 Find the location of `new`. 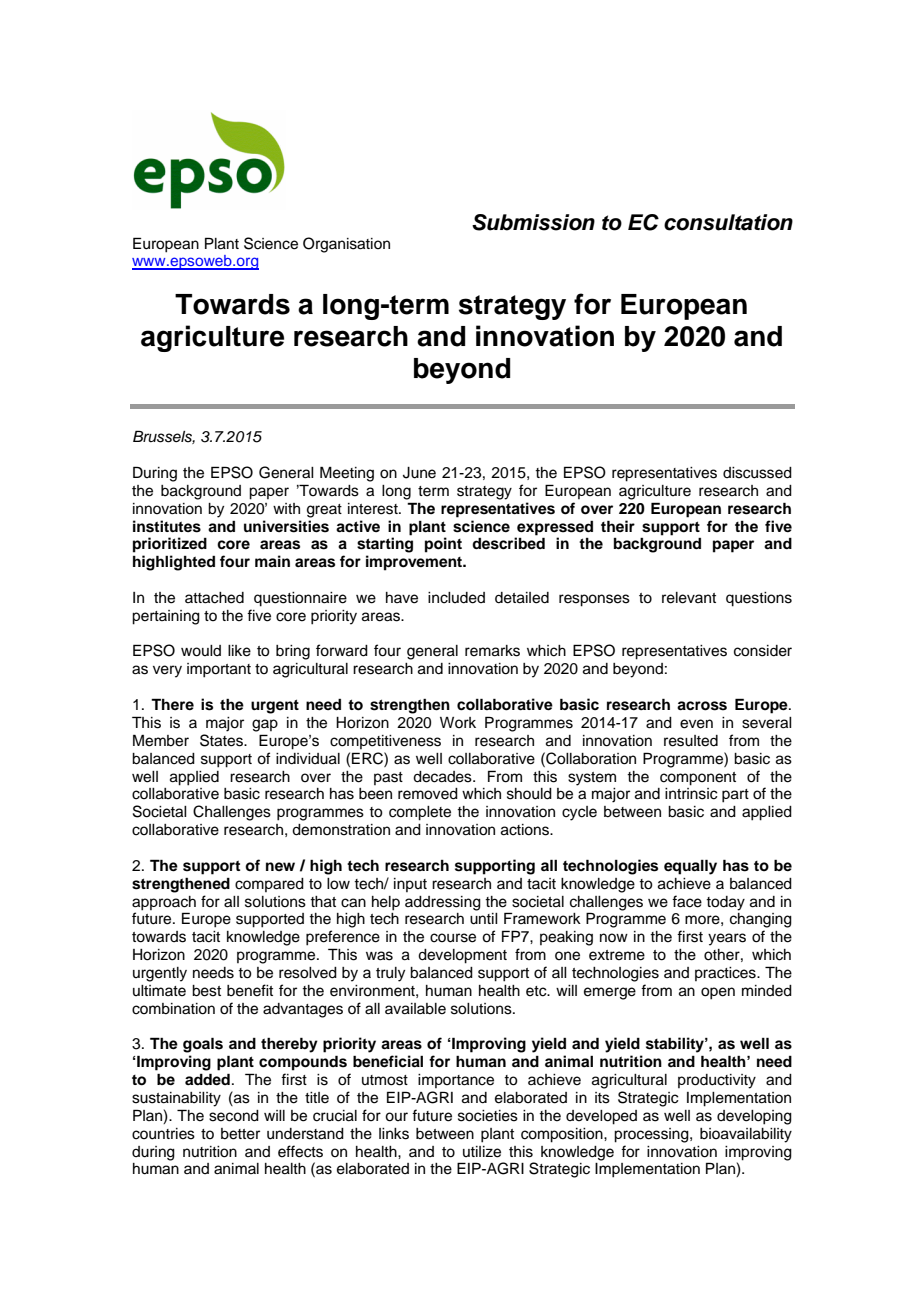

new is located at coordinates (280, 866).
